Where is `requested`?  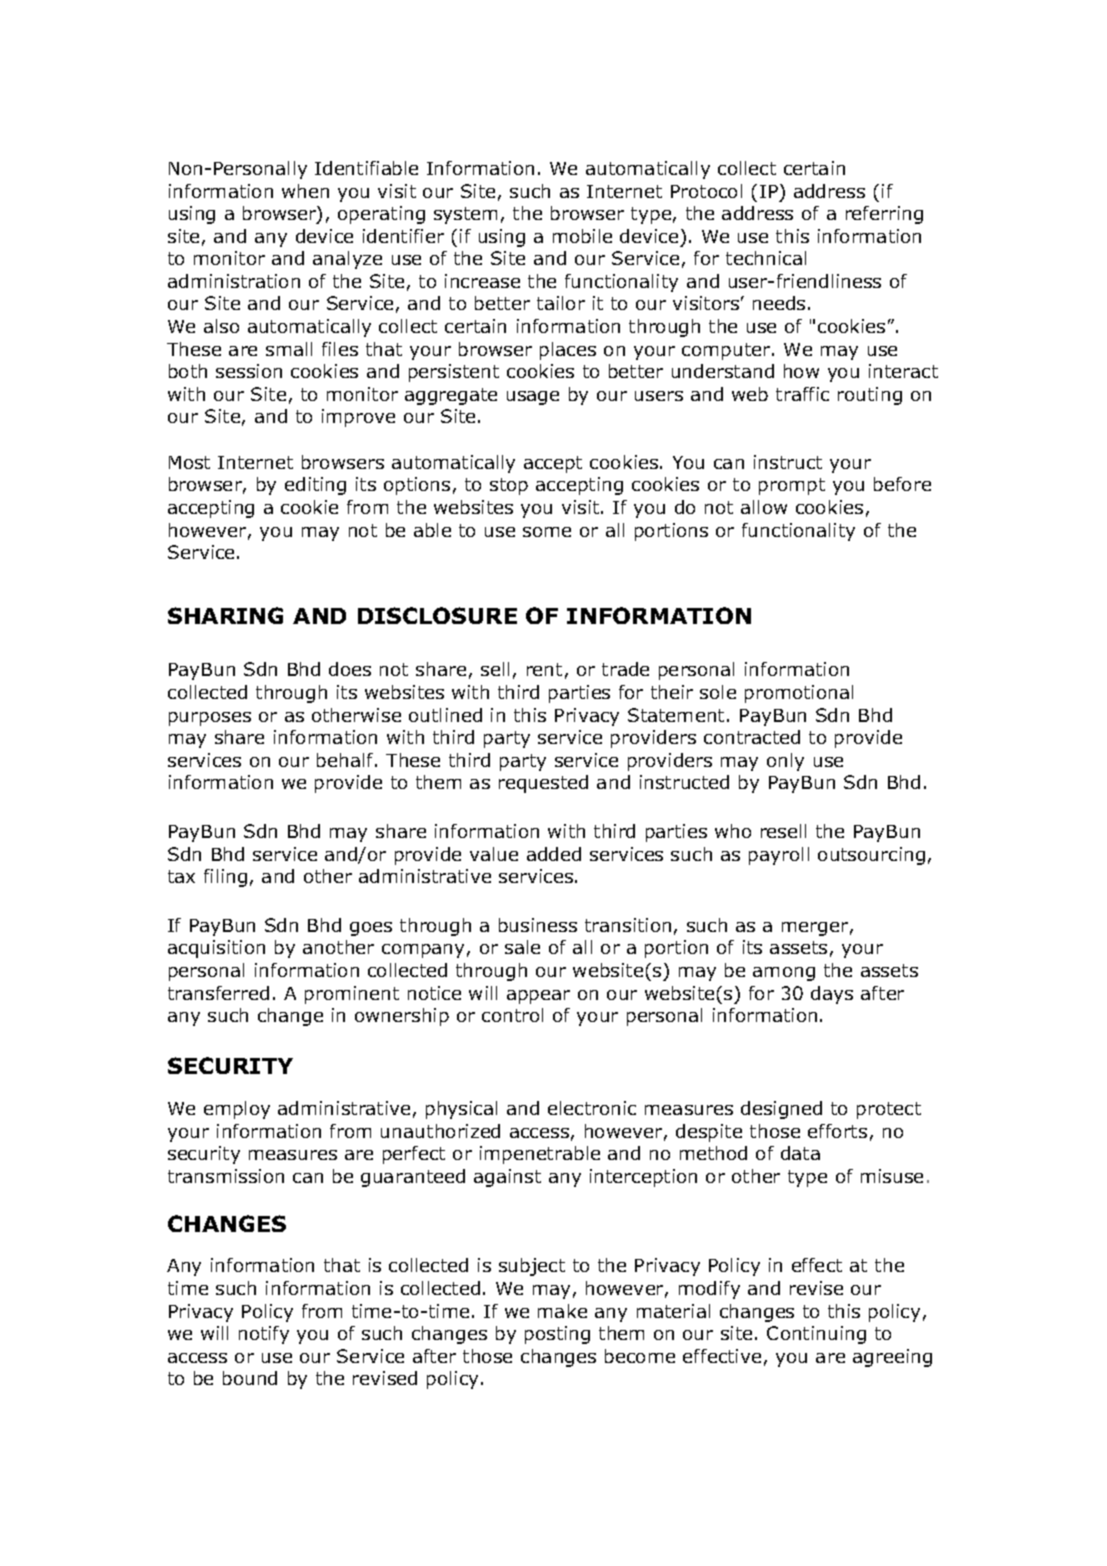 requested is located at coordinates (543, 784).
